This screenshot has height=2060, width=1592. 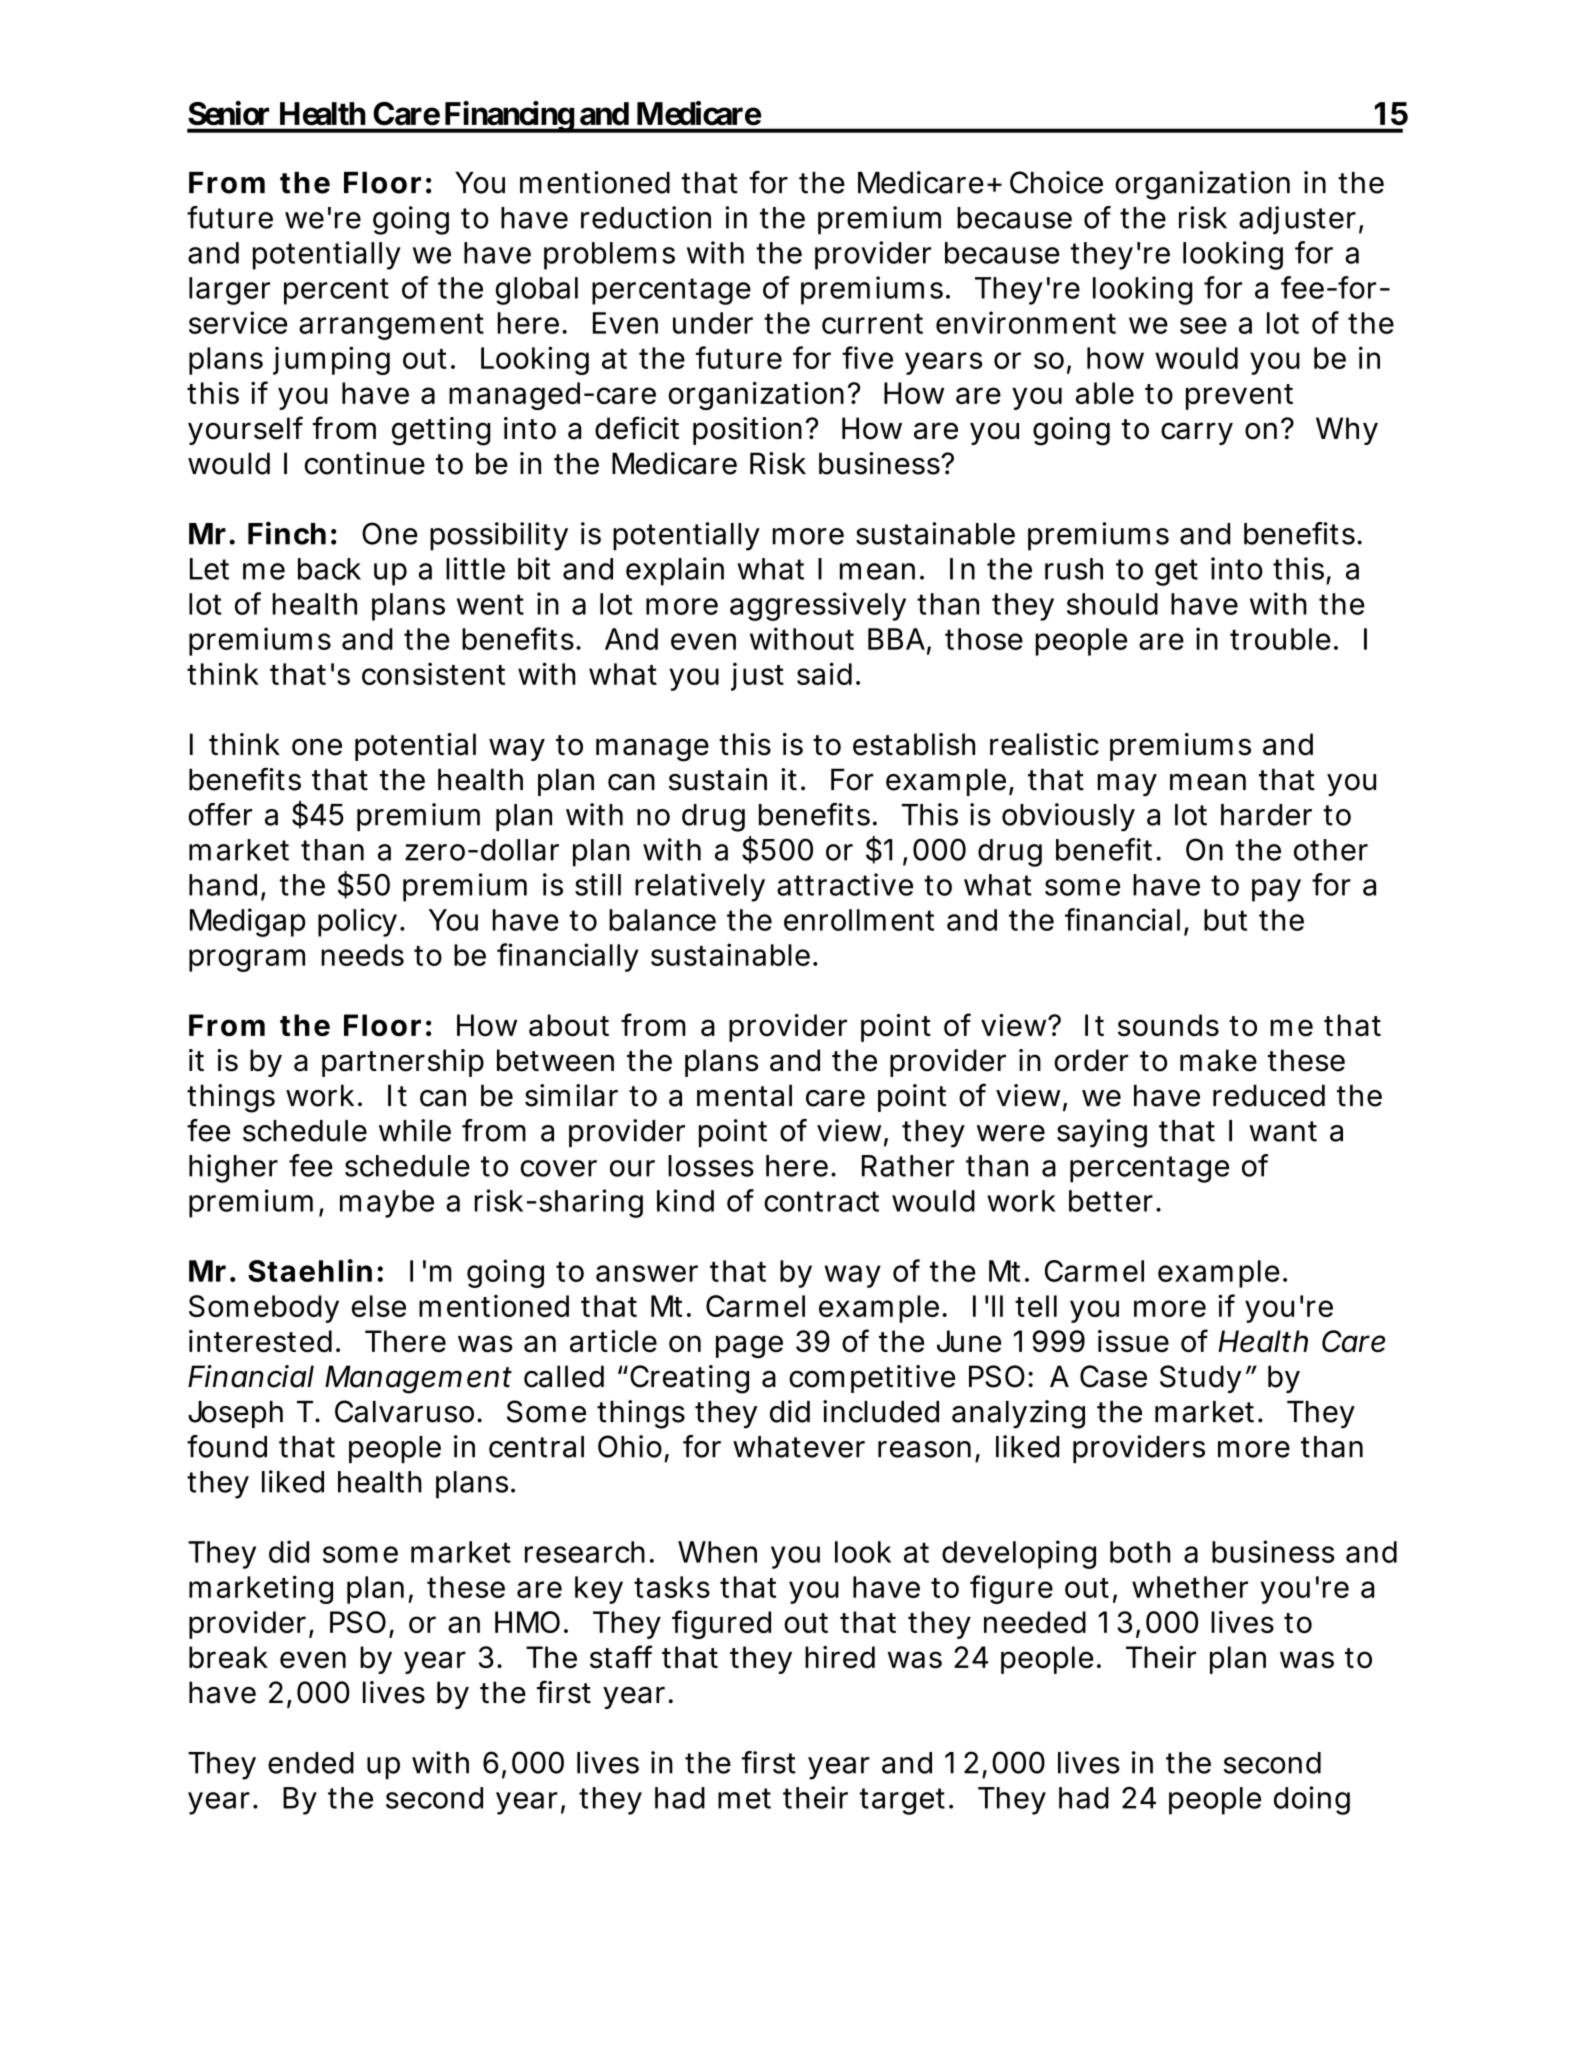 What do you see at coordinates (311, 1763) in the screenshot?
I see `ended` at bounding box center [311, 1763].
